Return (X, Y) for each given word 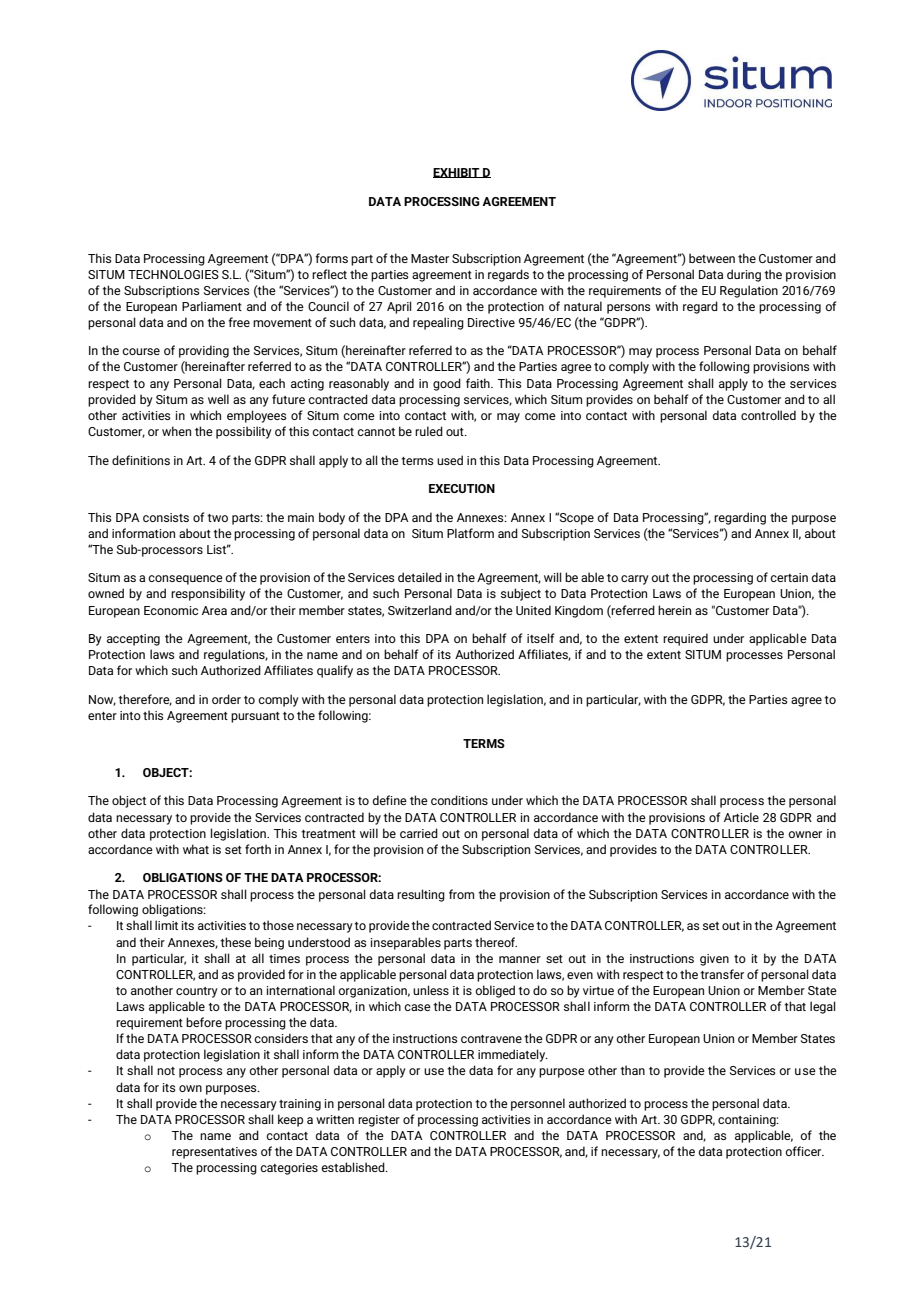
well (218, 399)
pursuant (255, 717)
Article (741, 817)
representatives (214, 1153)
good (447, 384)
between (712, 258)
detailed (420, 577)
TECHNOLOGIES (173, 274)
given (714, 960)
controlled (768, 415)
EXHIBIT (457, 173)
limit (166, 925)
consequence (185, 580)
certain (789, 577)
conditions (459, 800)
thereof (496, 942)
